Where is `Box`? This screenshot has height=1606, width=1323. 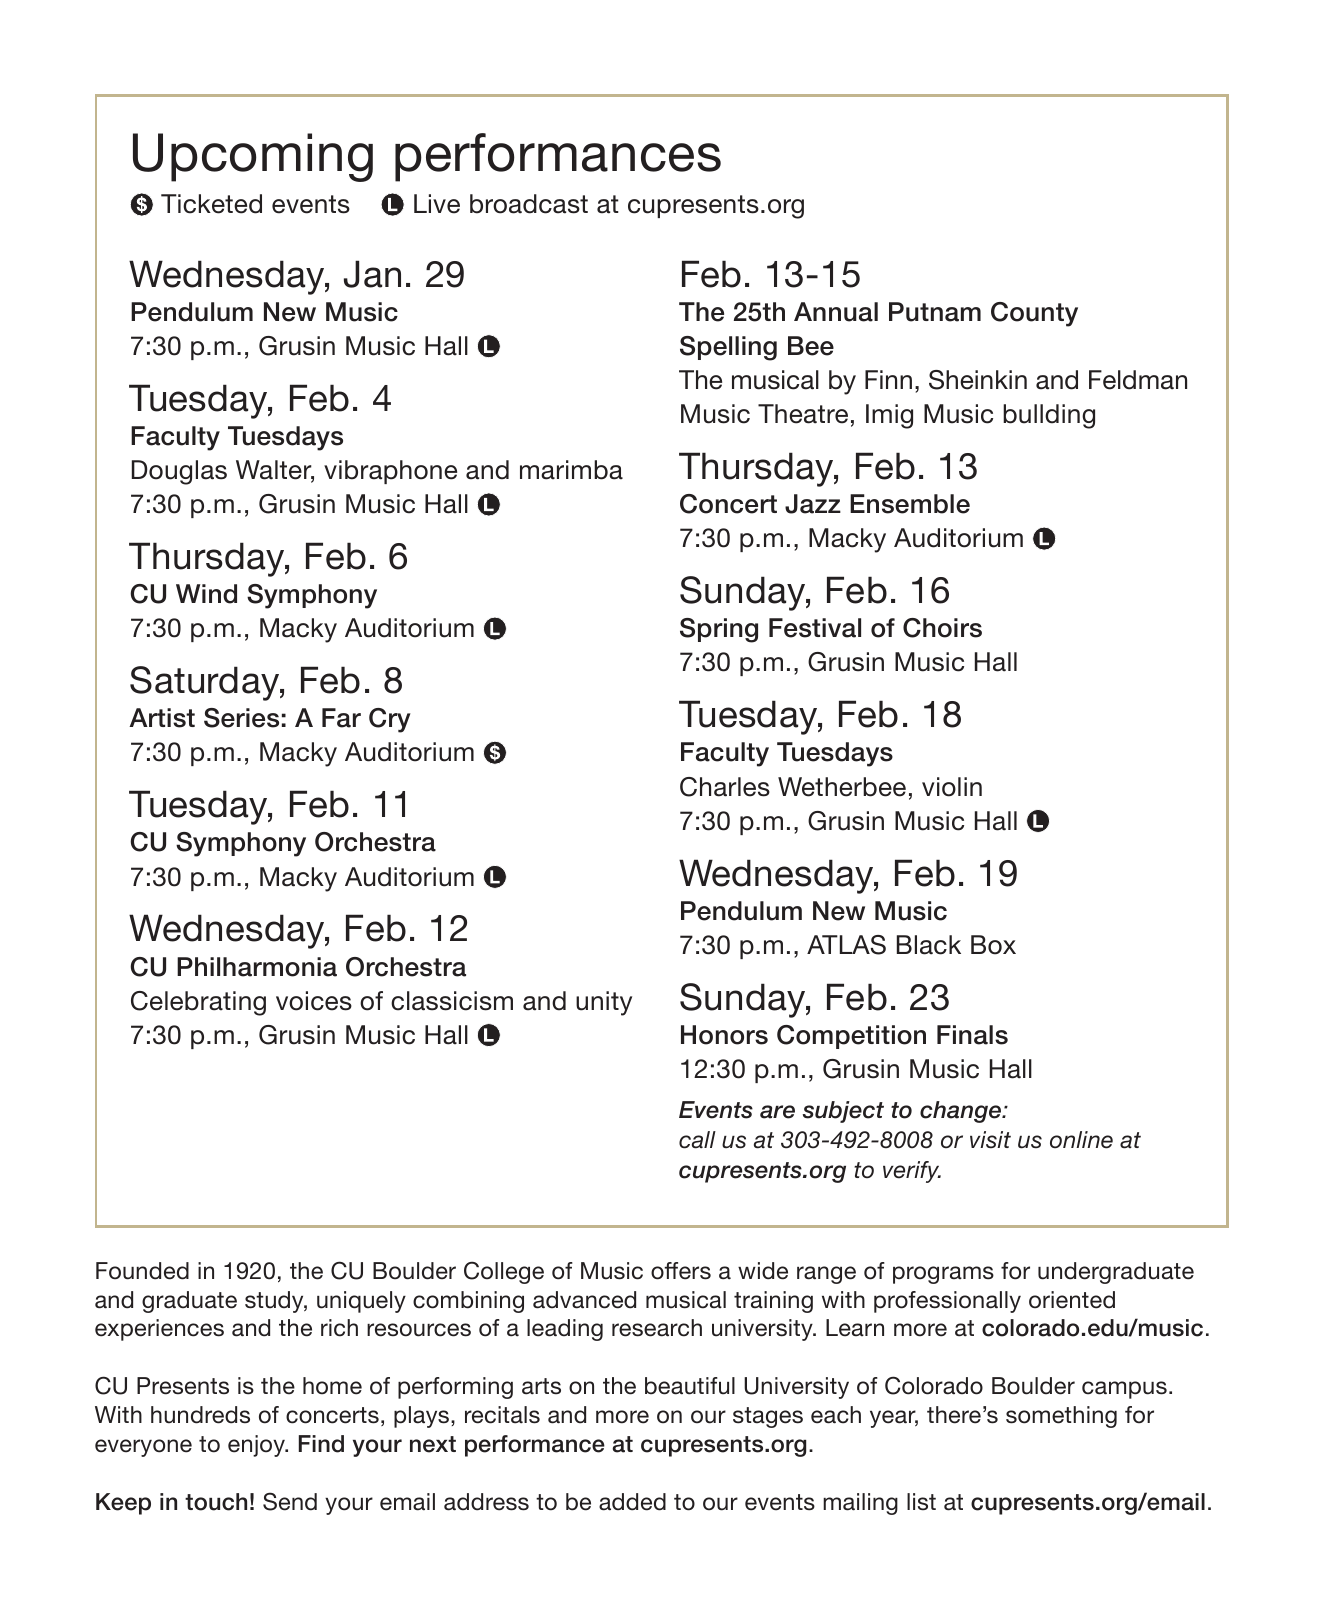 Box is located at coordinates (993, 945).
